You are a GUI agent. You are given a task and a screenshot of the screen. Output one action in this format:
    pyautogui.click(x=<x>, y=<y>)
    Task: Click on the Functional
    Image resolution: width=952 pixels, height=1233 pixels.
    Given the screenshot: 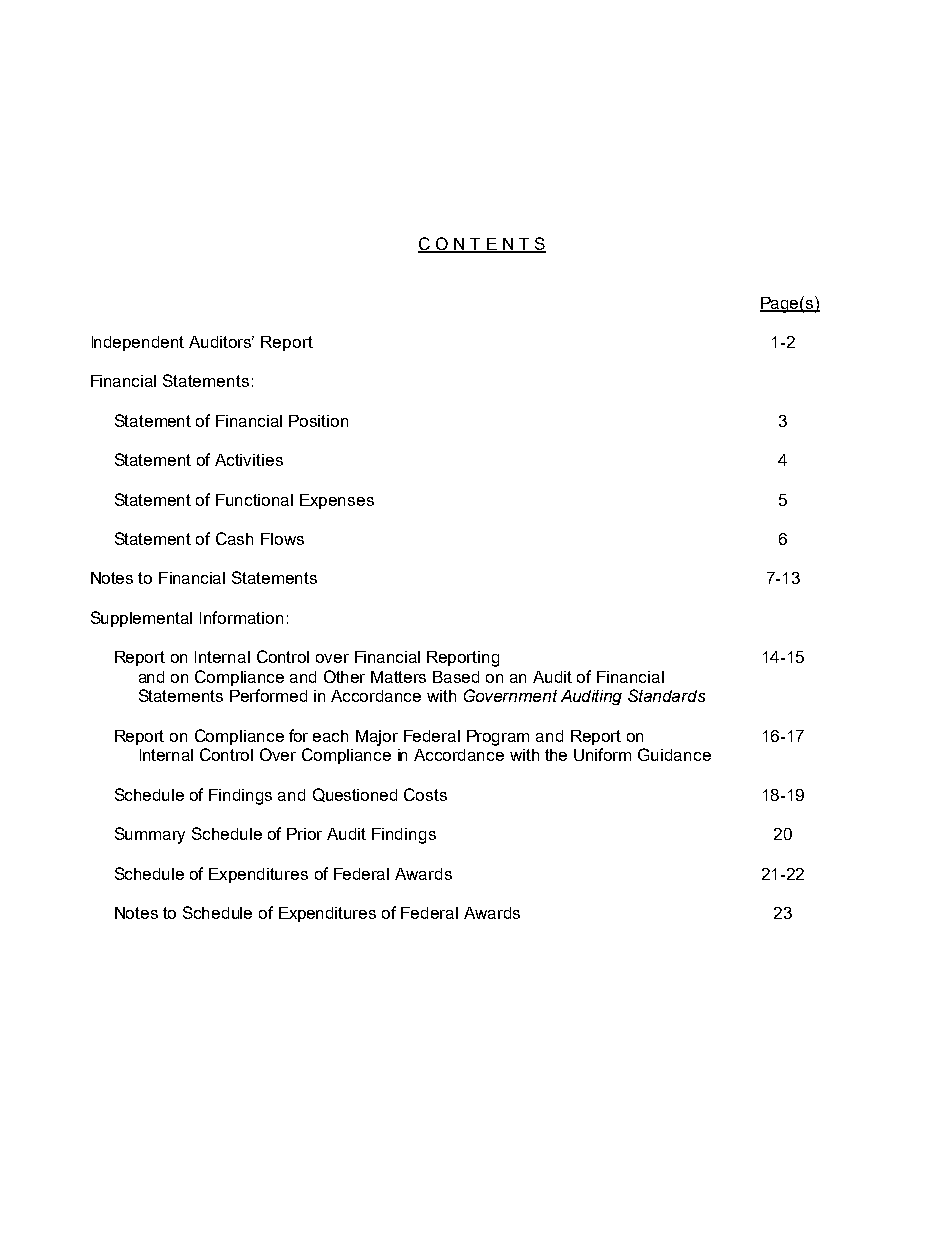 What is the action you would take?
    pyautogui.click(x=254, y=500)
